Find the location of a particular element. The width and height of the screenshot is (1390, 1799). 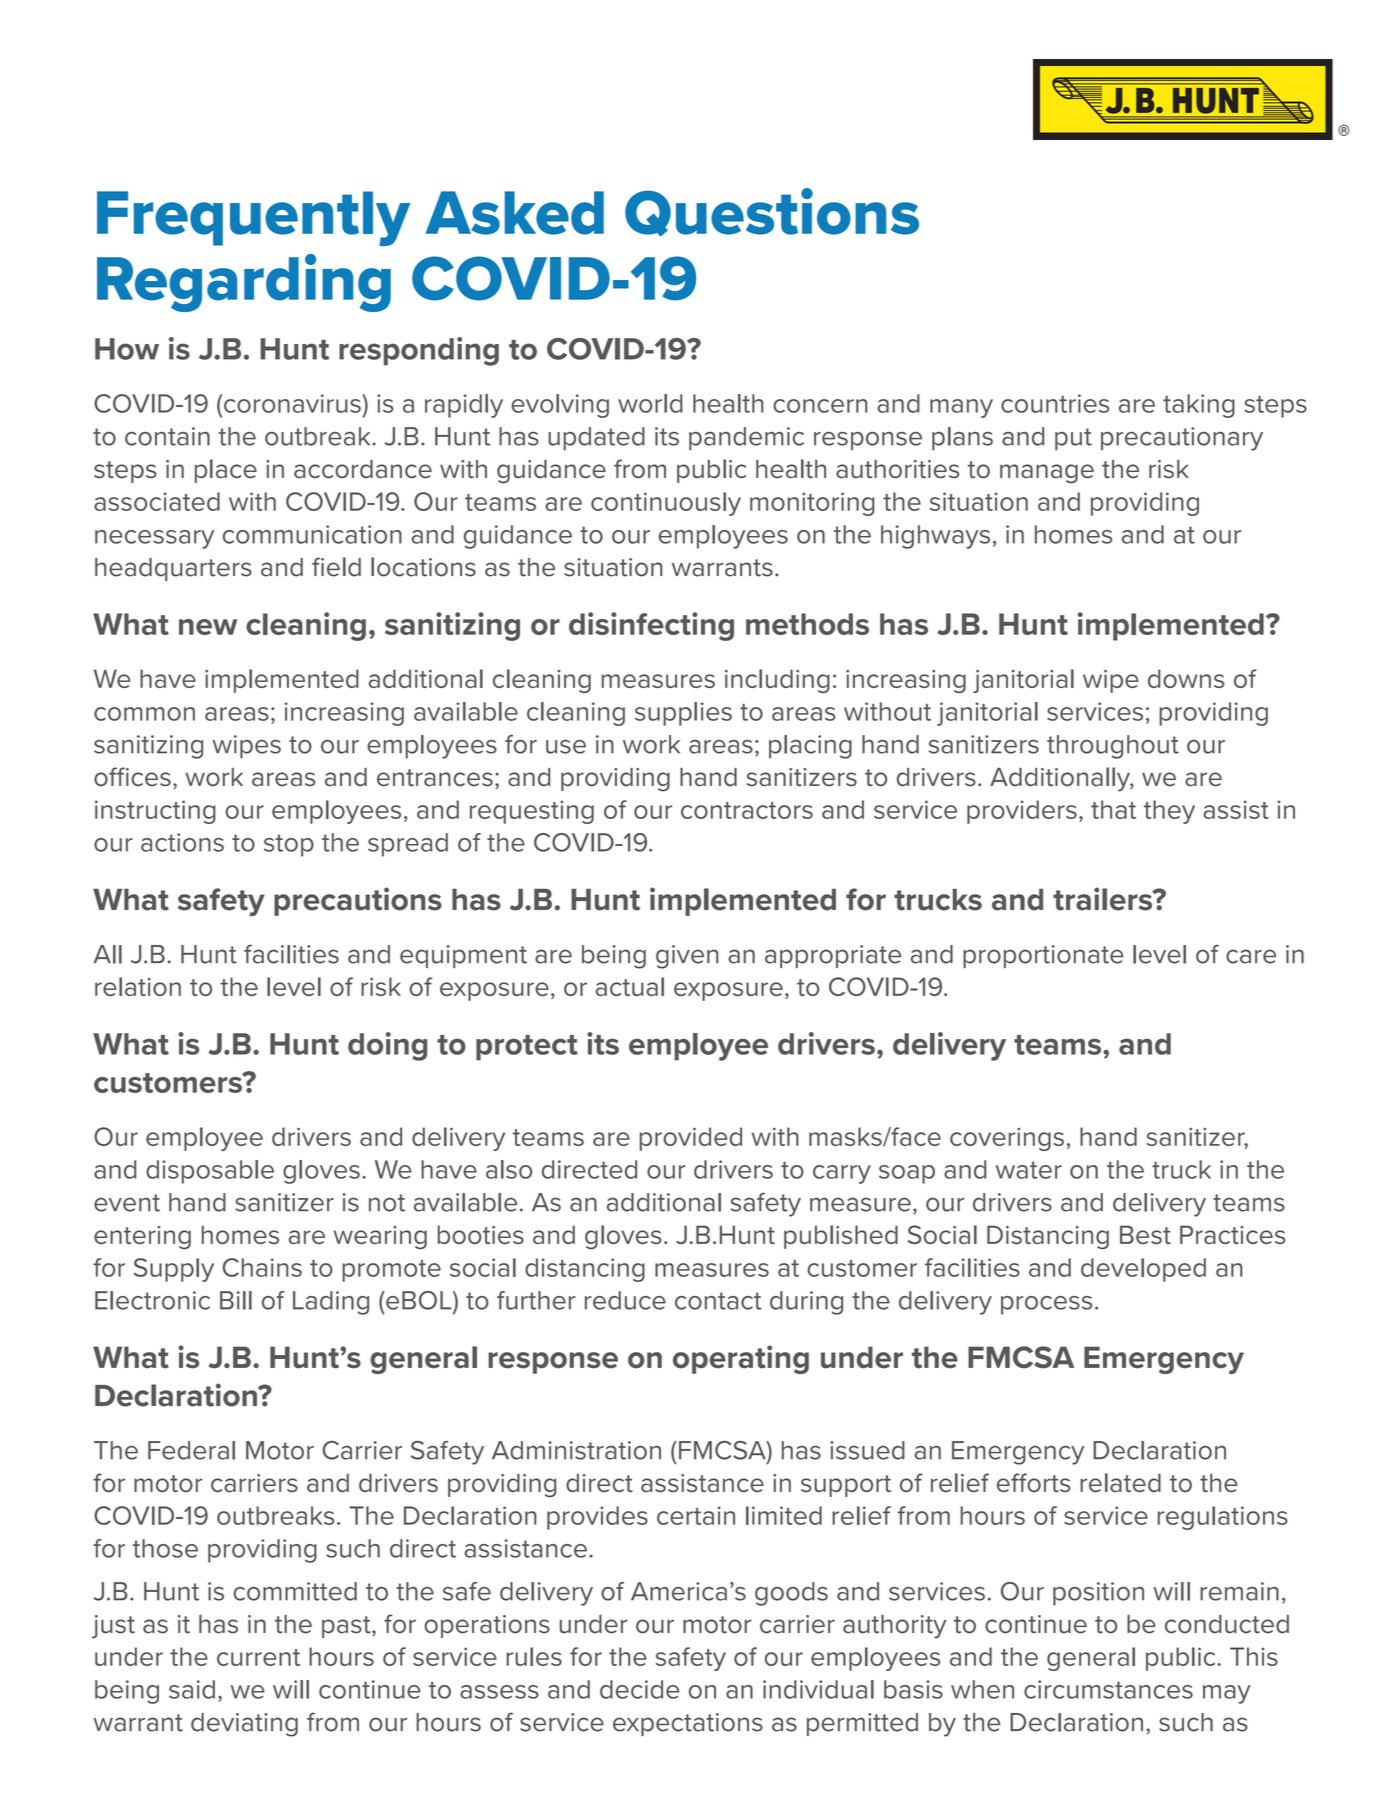

proportionate is located at coordinates (1043, 956).
